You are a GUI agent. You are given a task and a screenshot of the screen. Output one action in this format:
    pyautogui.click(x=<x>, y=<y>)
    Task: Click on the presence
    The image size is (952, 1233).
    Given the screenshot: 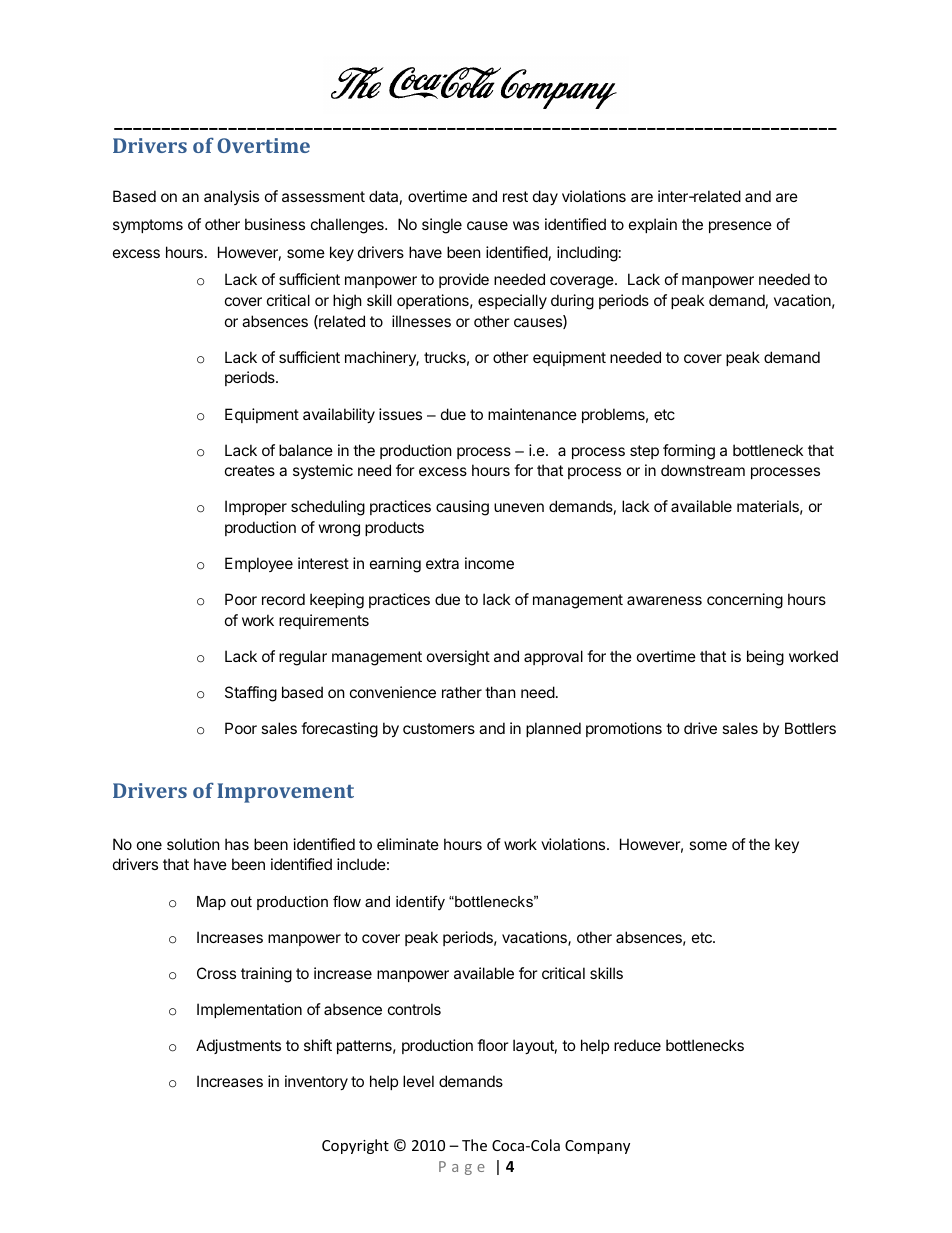 What is the action you would take?
    pyautogui.click(x=740, y=227)
